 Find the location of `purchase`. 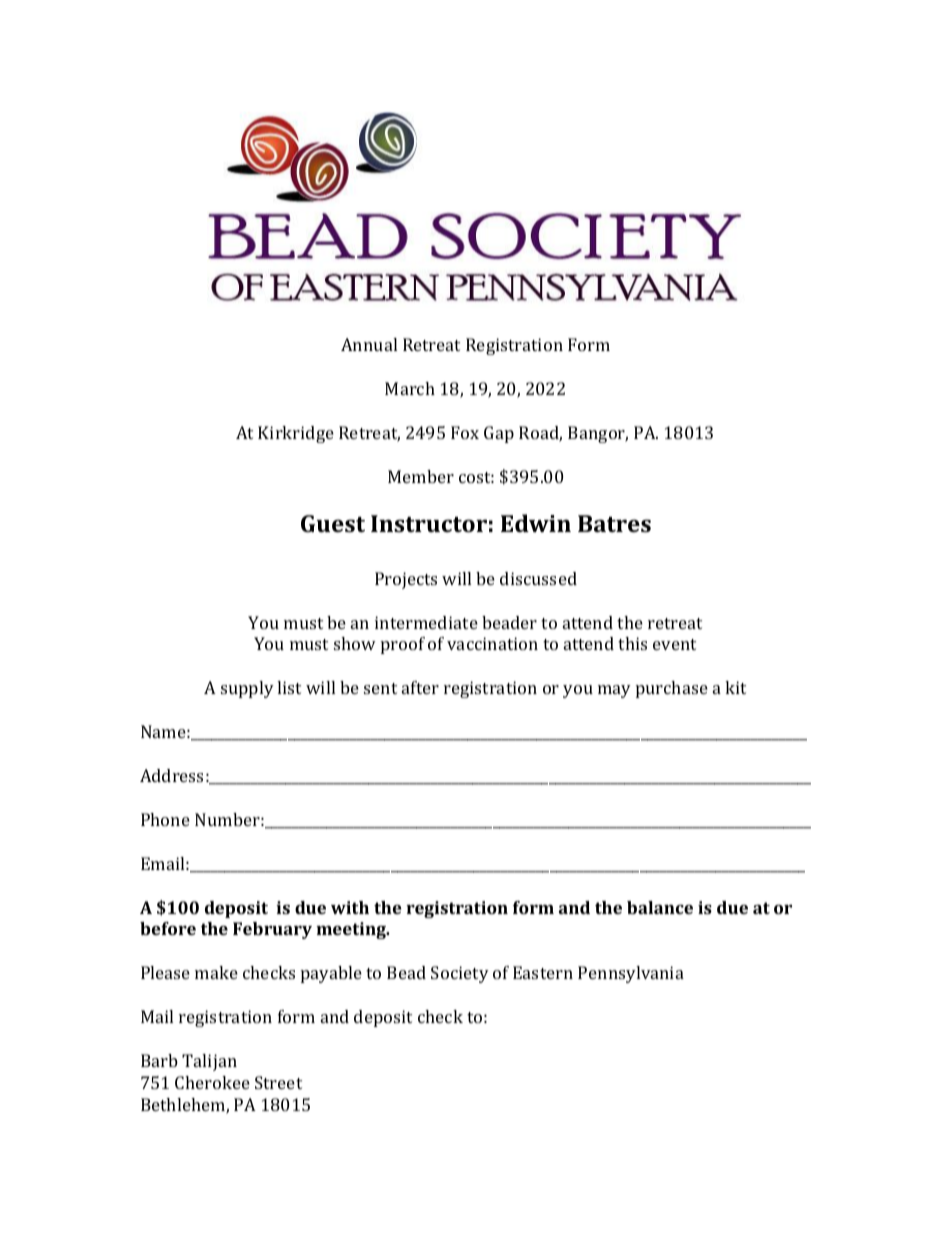

purchase is located at coordinates (672, 689).
